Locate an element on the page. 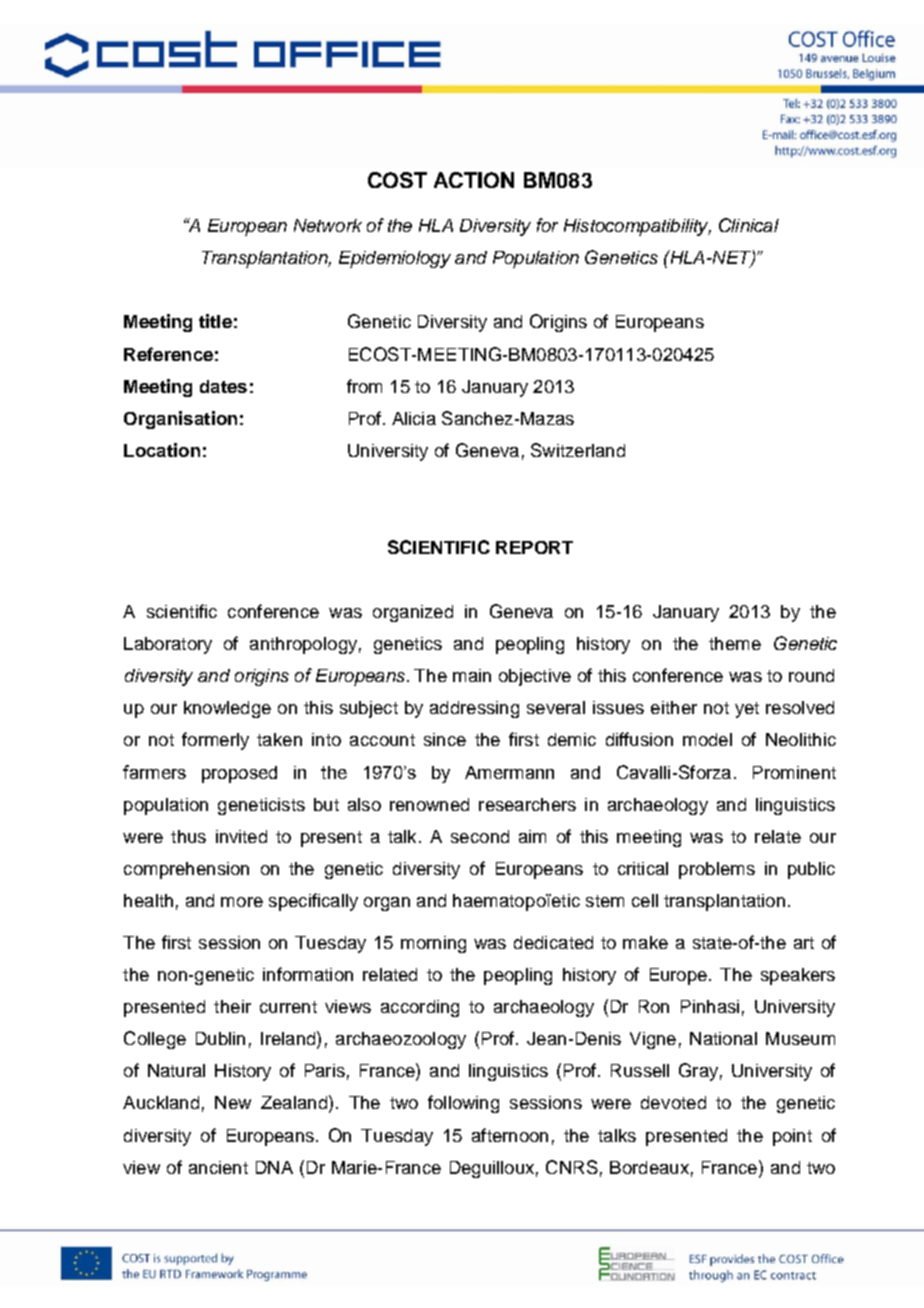 Image resolution: width=924 pixels, height=1308 pixels. theme is located at coordinates (735, 643).
